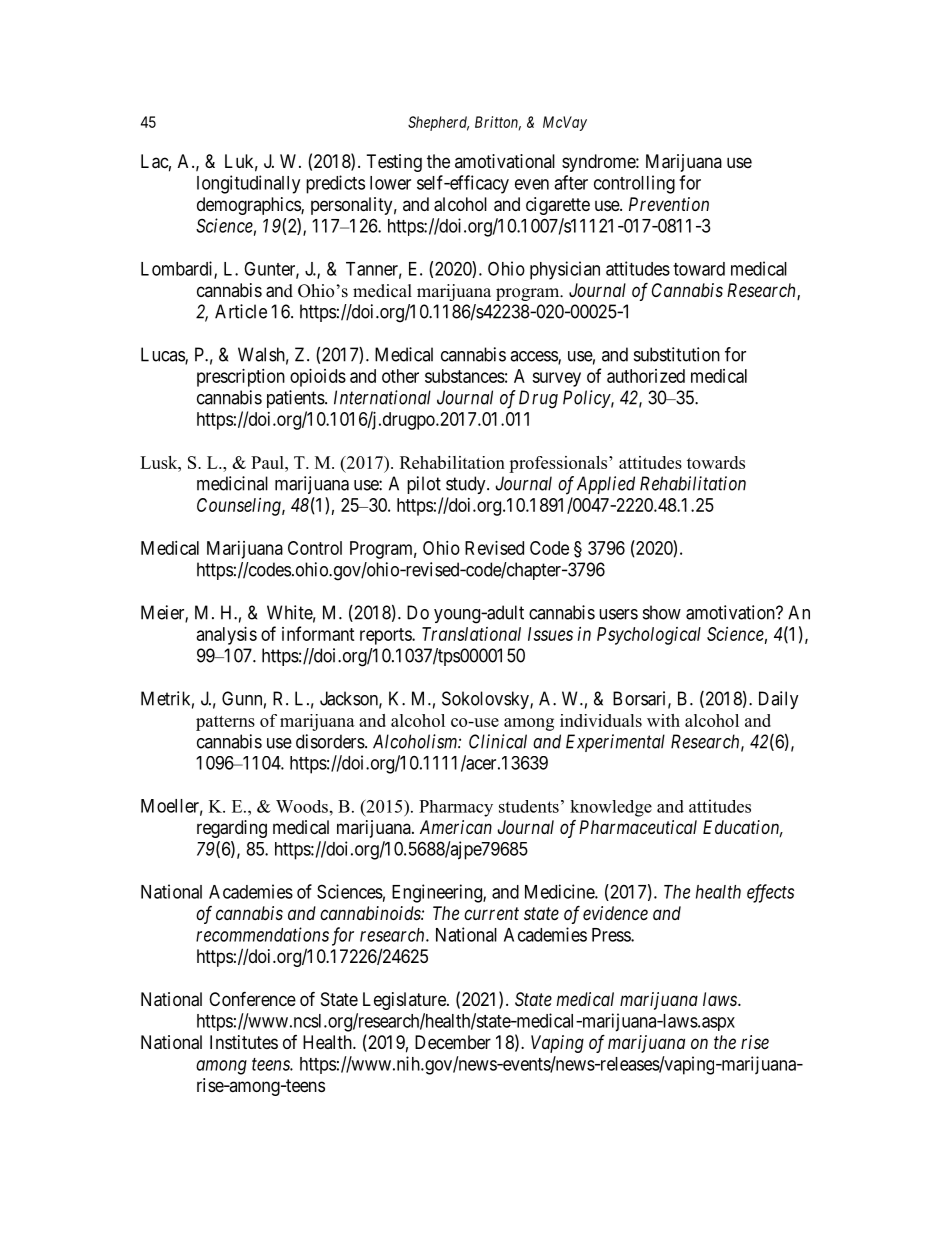 This screenshot has height=1233, width=952. I want to click on analysis, so click(227, 636).
